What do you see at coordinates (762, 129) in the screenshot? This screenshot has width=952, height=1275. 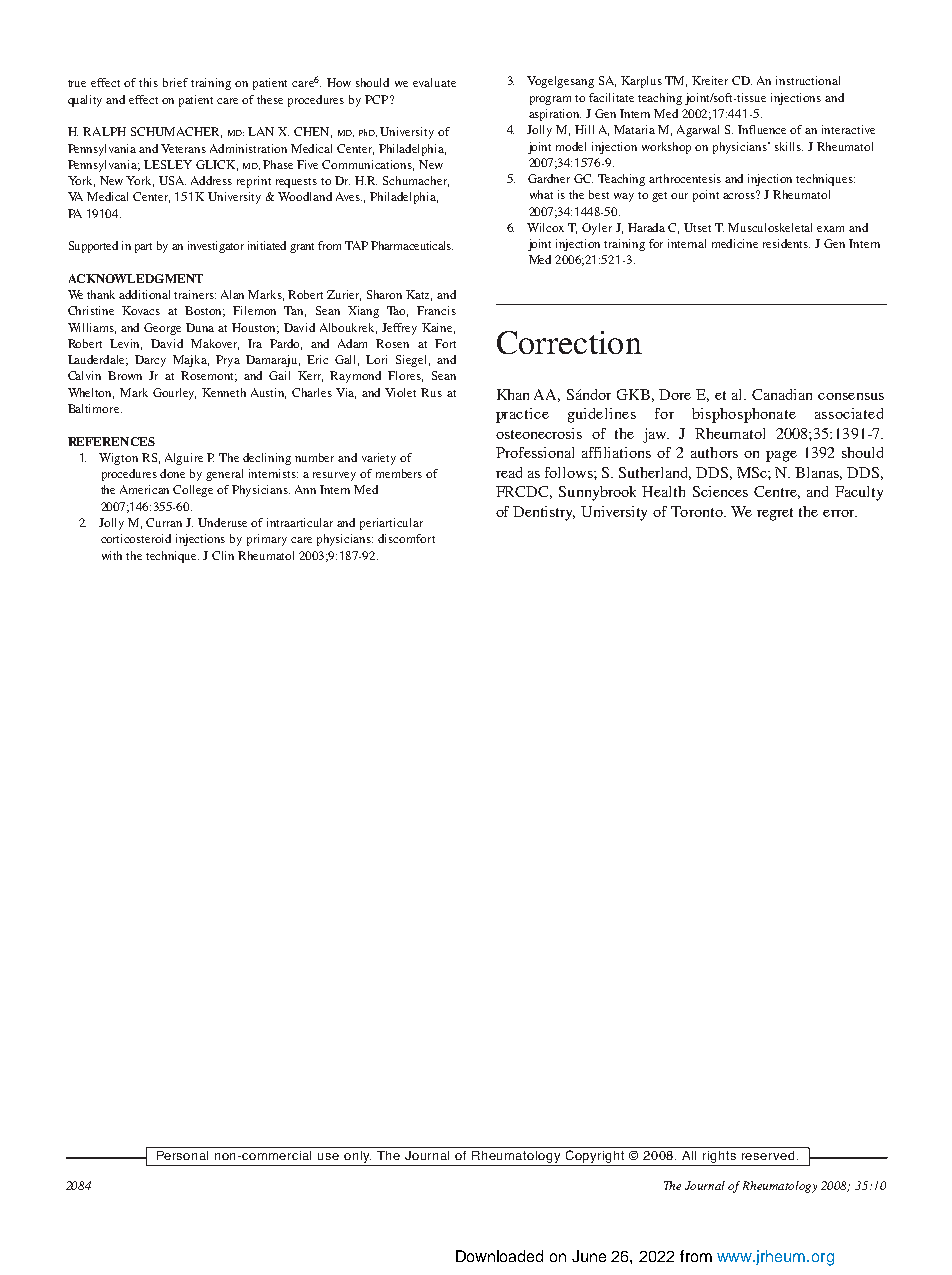 I see `Influence` at bounding box center [762, 129].
